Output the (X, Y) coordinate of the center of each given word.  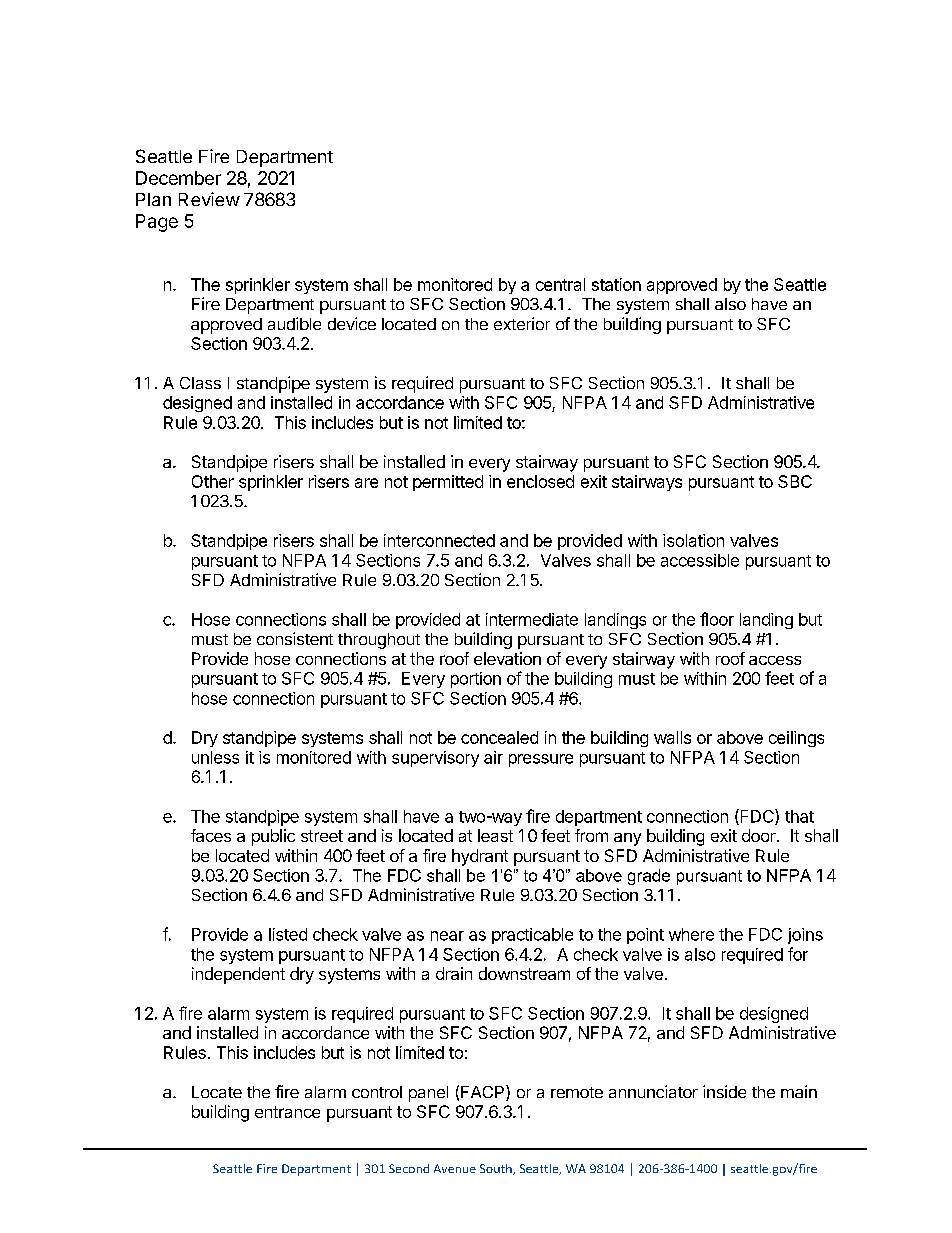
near (447, 936)
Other (213, 481)
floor (717, 619)
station (616, 284)
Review (209, 199)
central (560, 284)
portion (476, 680)
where (691, 934)
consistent (295, 638)
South (497, 1169)
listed (288, 934)
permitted (448, 483)
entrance (287, 1112)
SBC (795, 481)
